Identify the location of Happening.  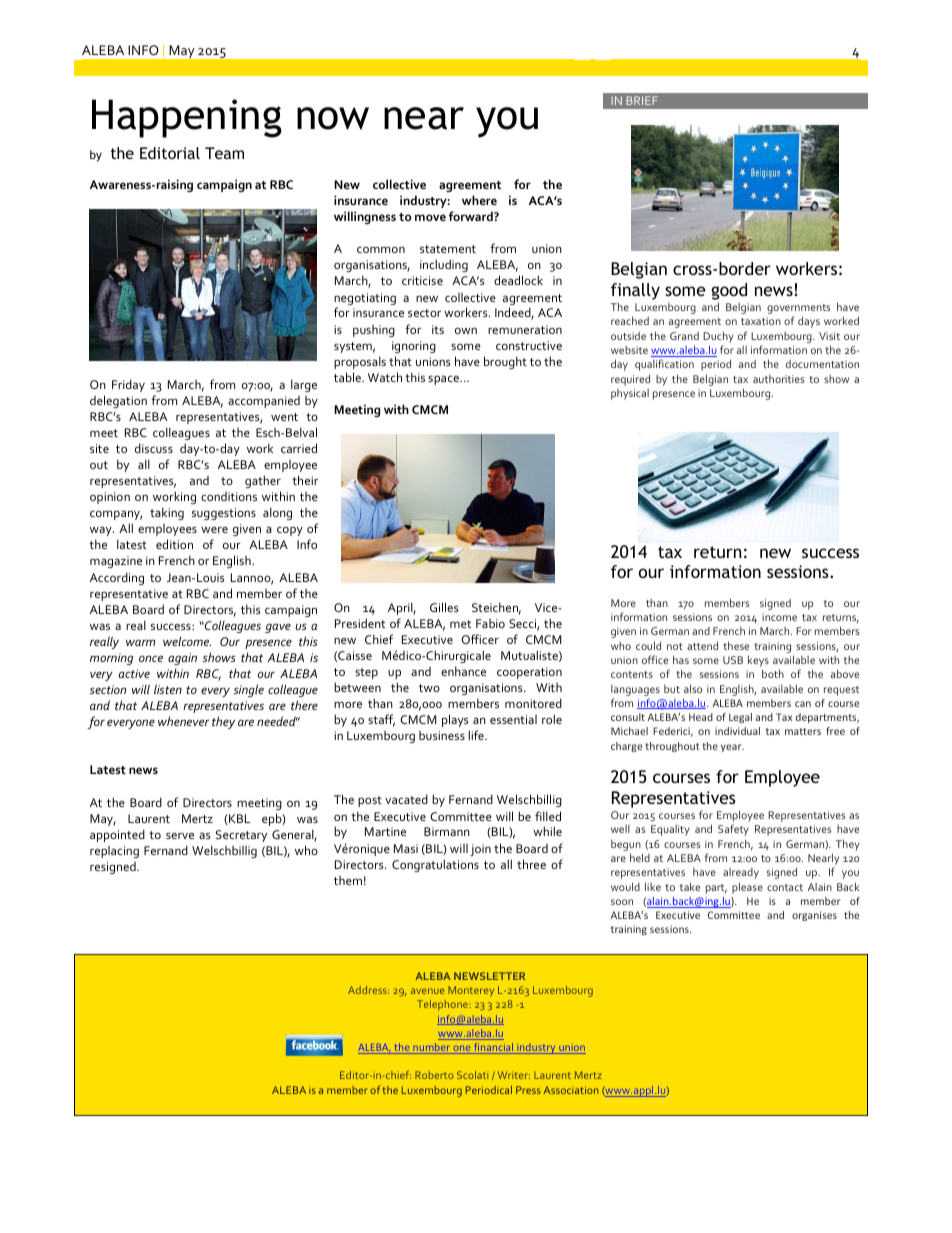
(187, 118).
